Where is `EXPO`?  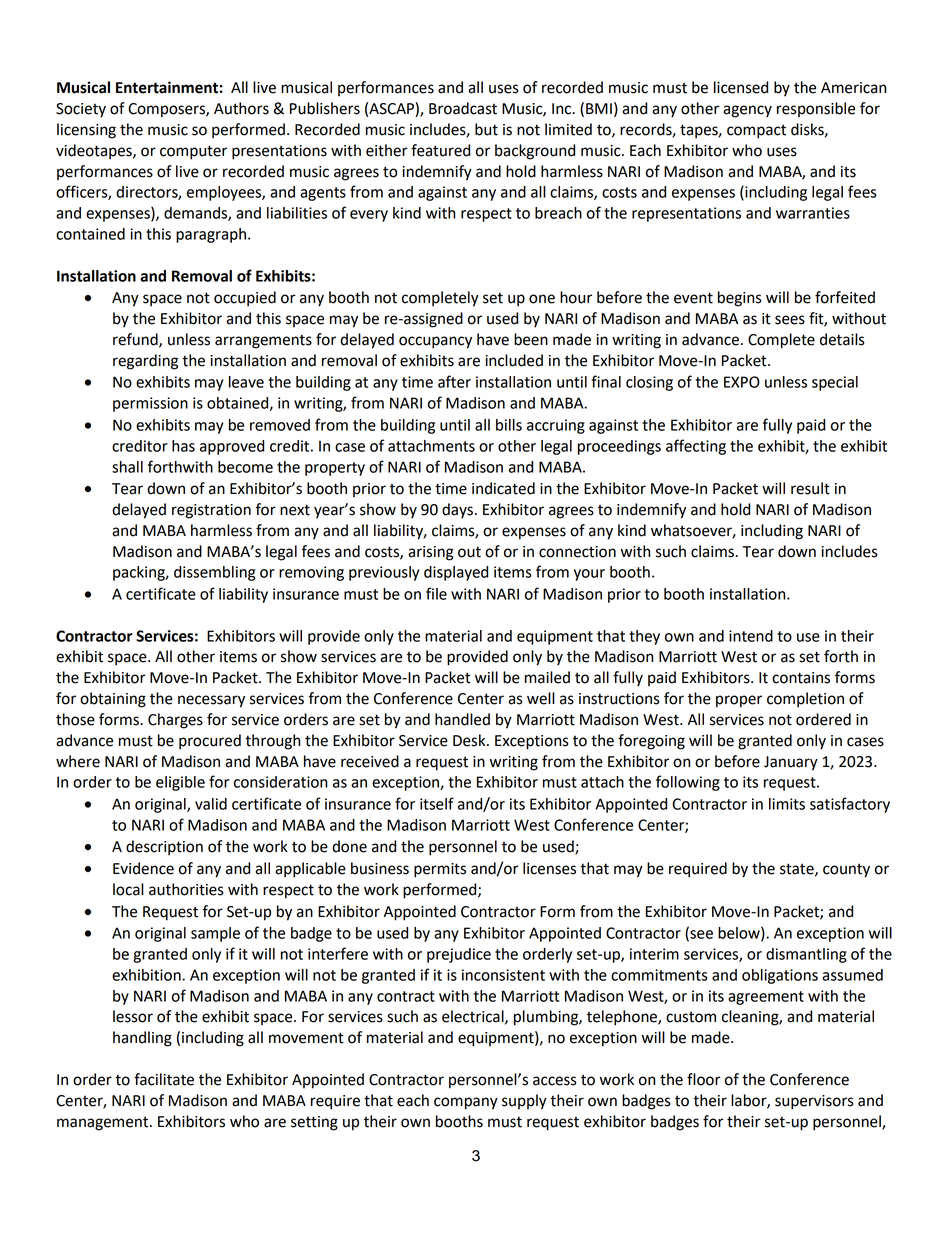
EXPO is located at coordinates (742, 382).
